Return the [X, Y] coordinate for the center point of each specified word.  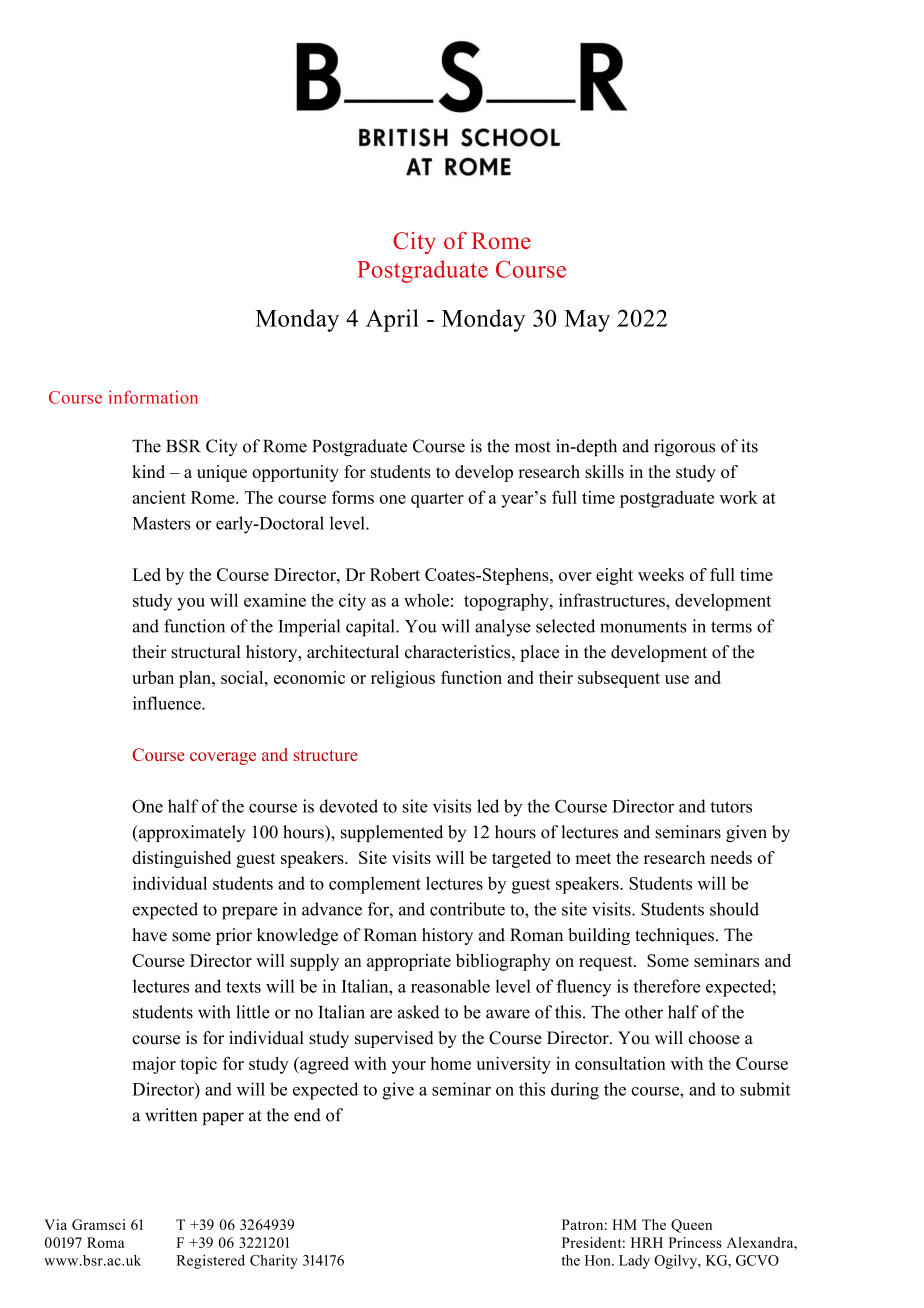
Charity [274, 1261]
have [149, 935]
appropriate [409, 962]
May [587, 321]
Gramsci [99, 1224]
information [153, 397]
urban [153, 677]
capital [371, 628]
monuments [643, 627]
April [392, 320]
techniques [674, 936]
